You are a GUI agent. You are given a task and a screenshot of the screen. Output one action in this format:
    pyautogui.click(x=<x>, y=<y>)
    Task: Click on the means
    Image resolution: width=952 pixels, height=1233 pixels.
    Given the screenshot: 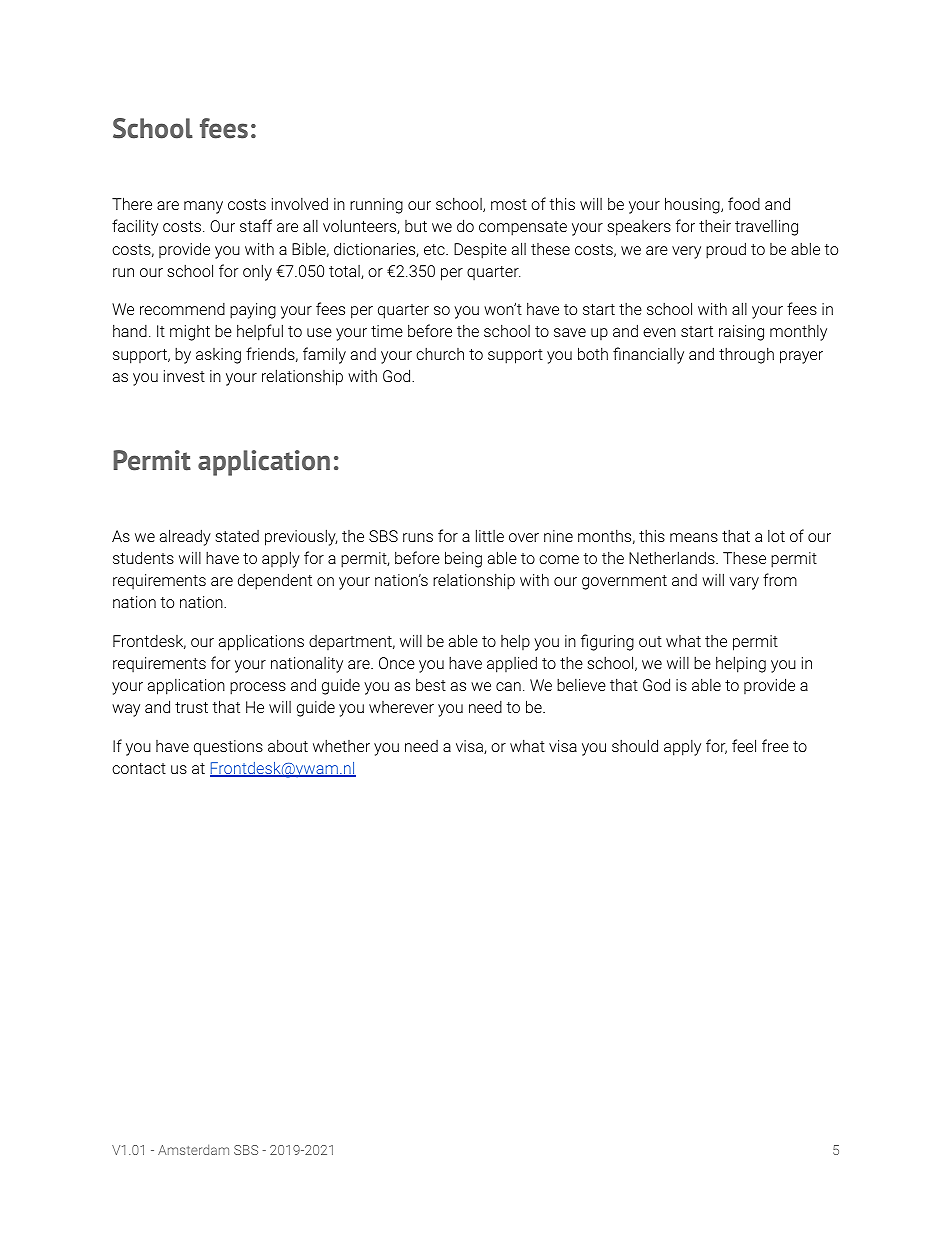 What is the action you would take?
    pyautogui.click(x=694, y=537)
